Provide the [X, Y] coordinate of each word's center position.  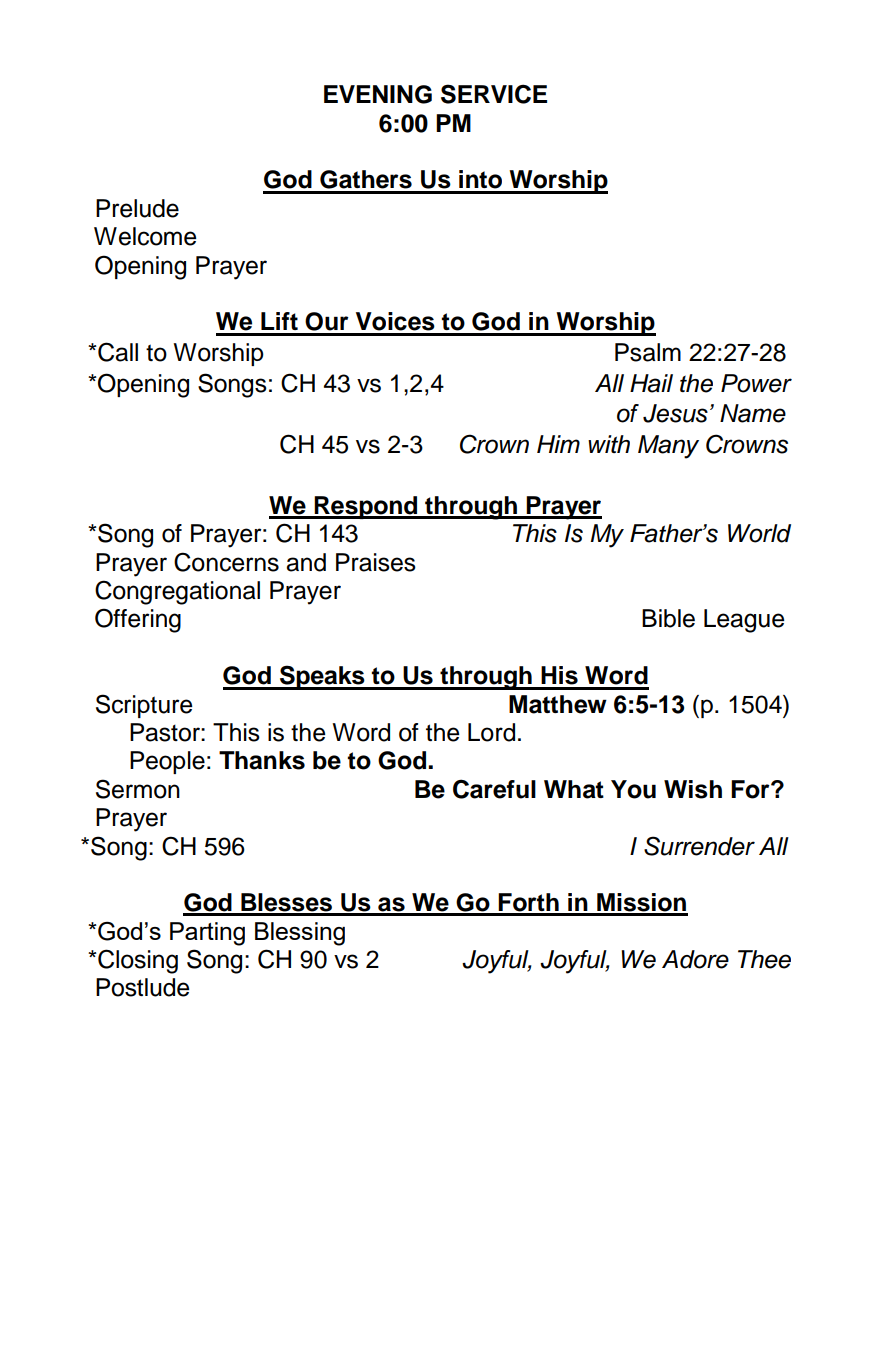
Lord [491, 732]
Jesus [675, 413]
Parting [207, 934]
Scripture [144, 706]
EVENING [378, 94]
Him [558, 444]
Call [117, 352]
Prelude [137, 208]
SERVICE [494, 94]
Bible [668, 618]
